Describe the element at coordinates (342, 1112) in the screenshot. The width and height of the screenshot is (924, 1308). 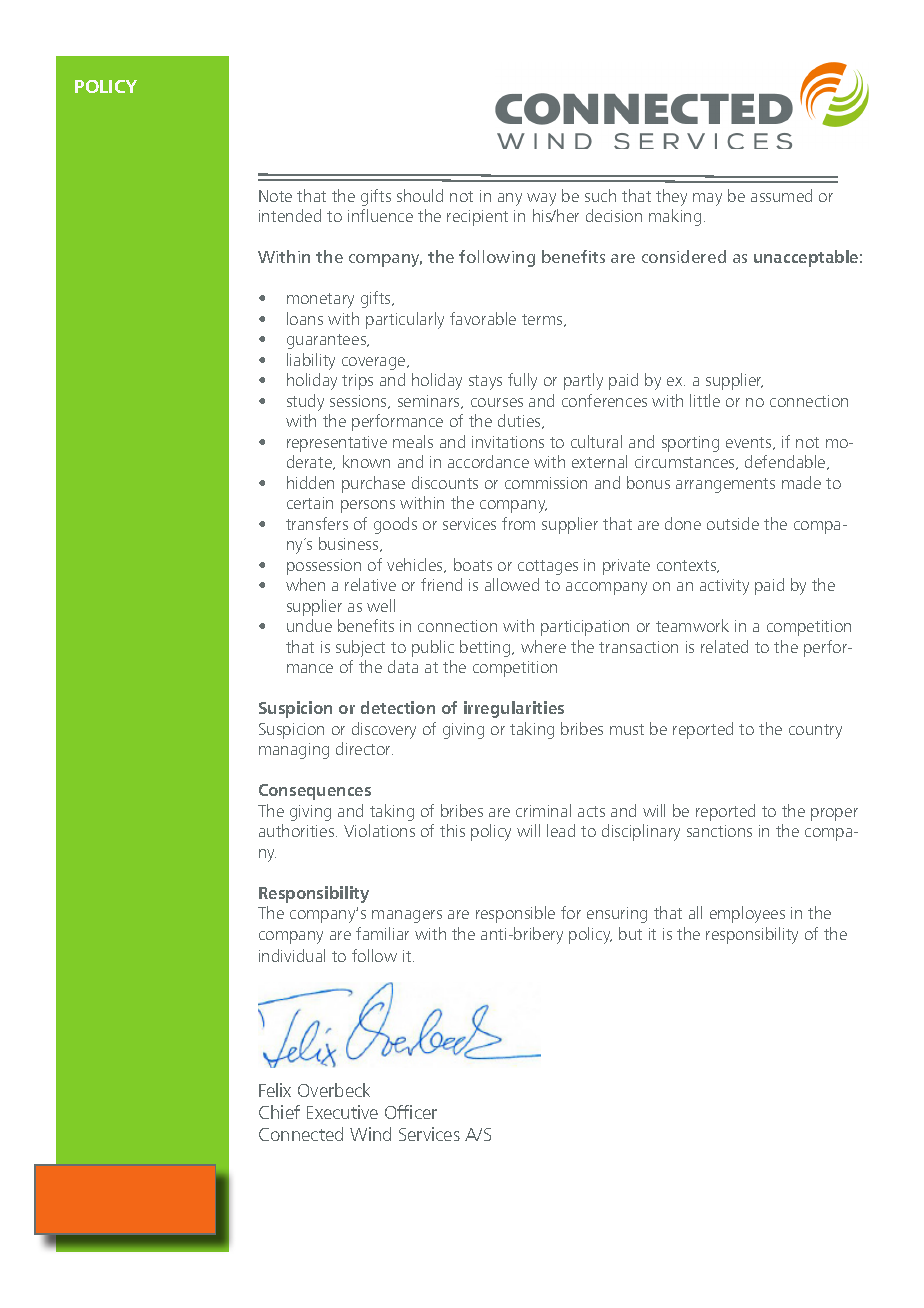
I see `Executive` at that location.
